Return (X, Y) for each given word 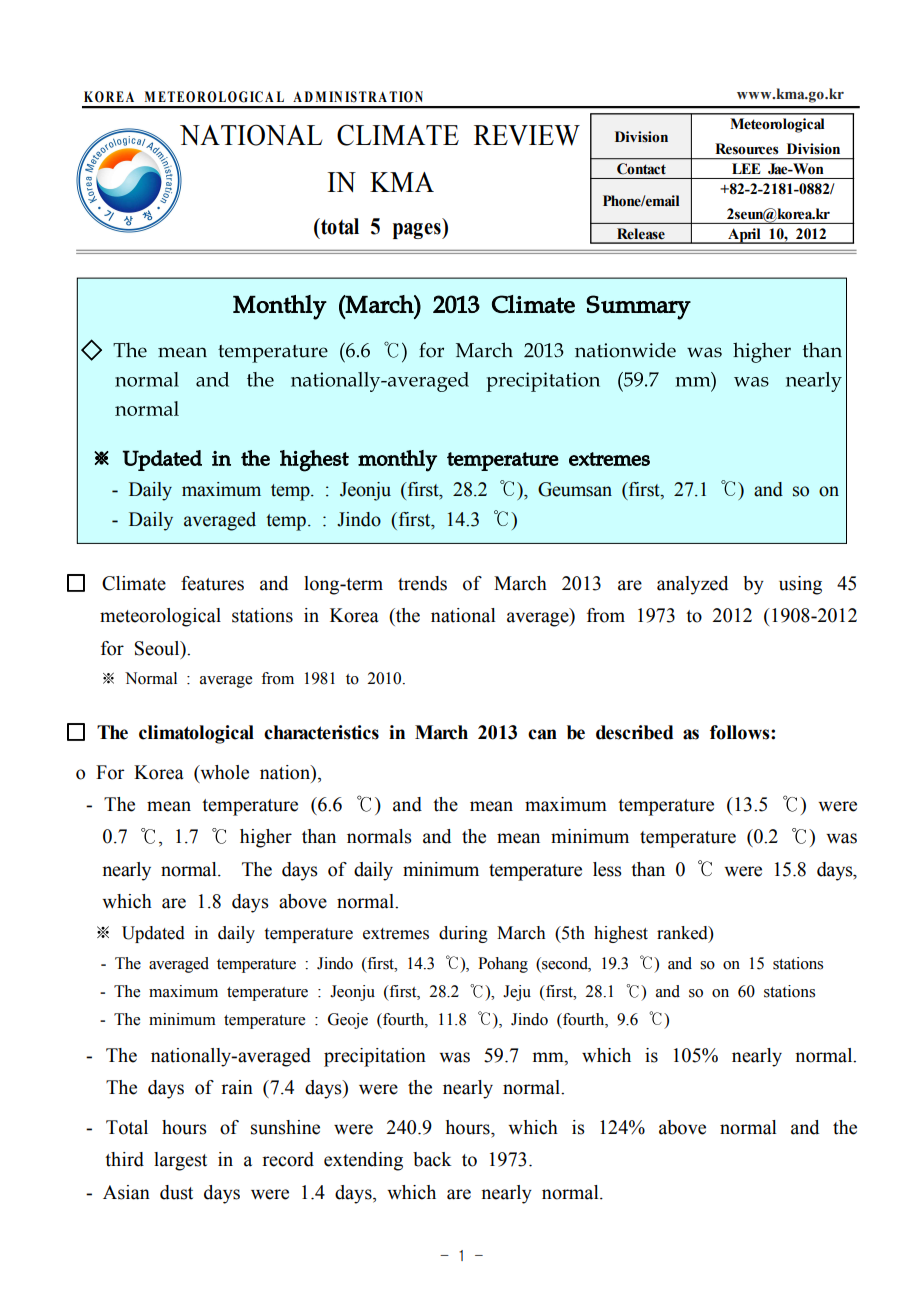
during (463, 934)
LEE (746, 168)
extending (363, 1161)
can (542, 734)
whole (223, 773)
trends (422, 583)
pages (418, 231)
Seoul (158, 648)
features (212, 583)
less (607, 869)
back (432, 1159)
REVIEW (527, 135)
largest (180, 1161)
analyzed (692, 585)
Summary (638, 307)
